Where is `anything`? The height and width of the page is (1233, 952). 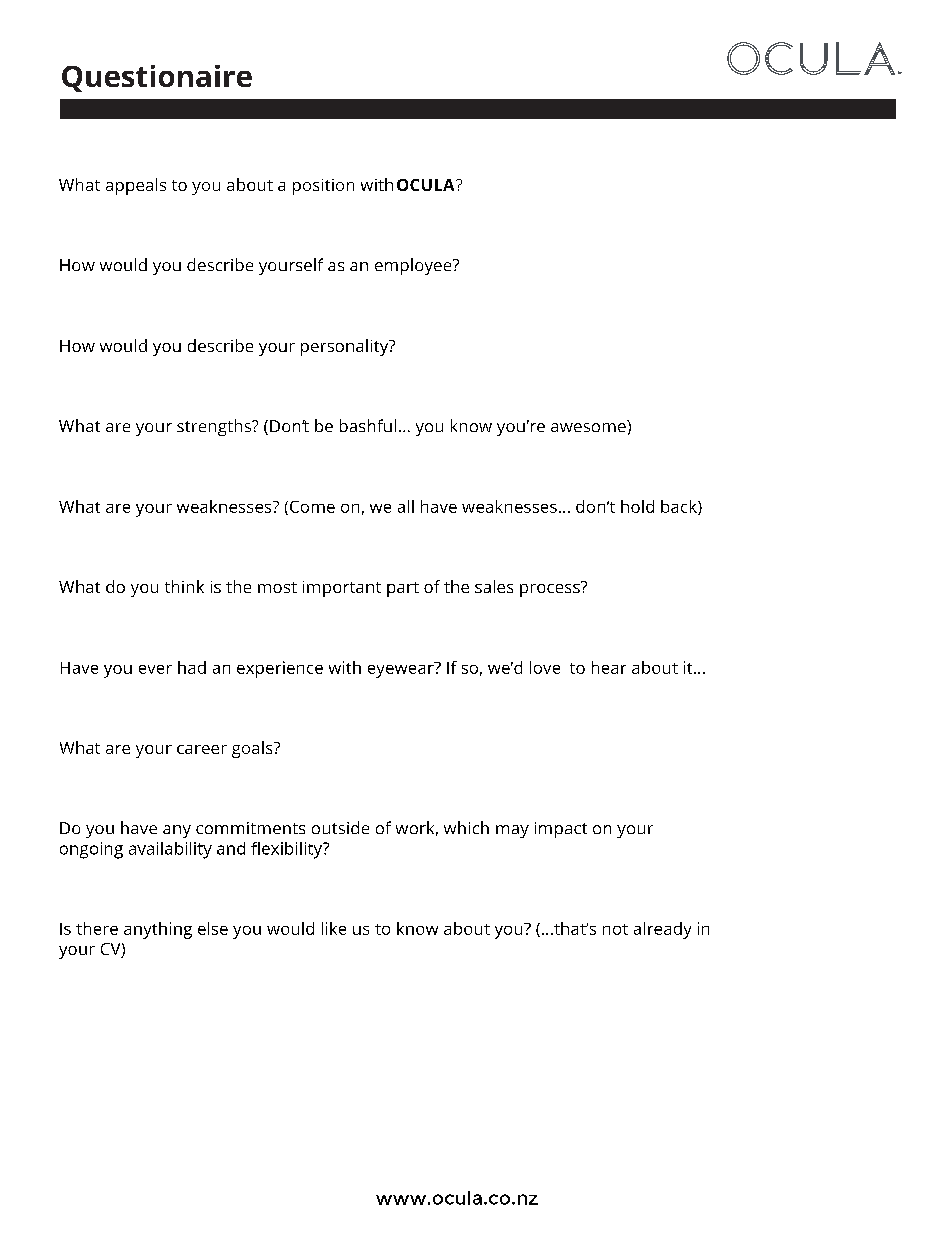
anything is located at coordinates (158, 930).
